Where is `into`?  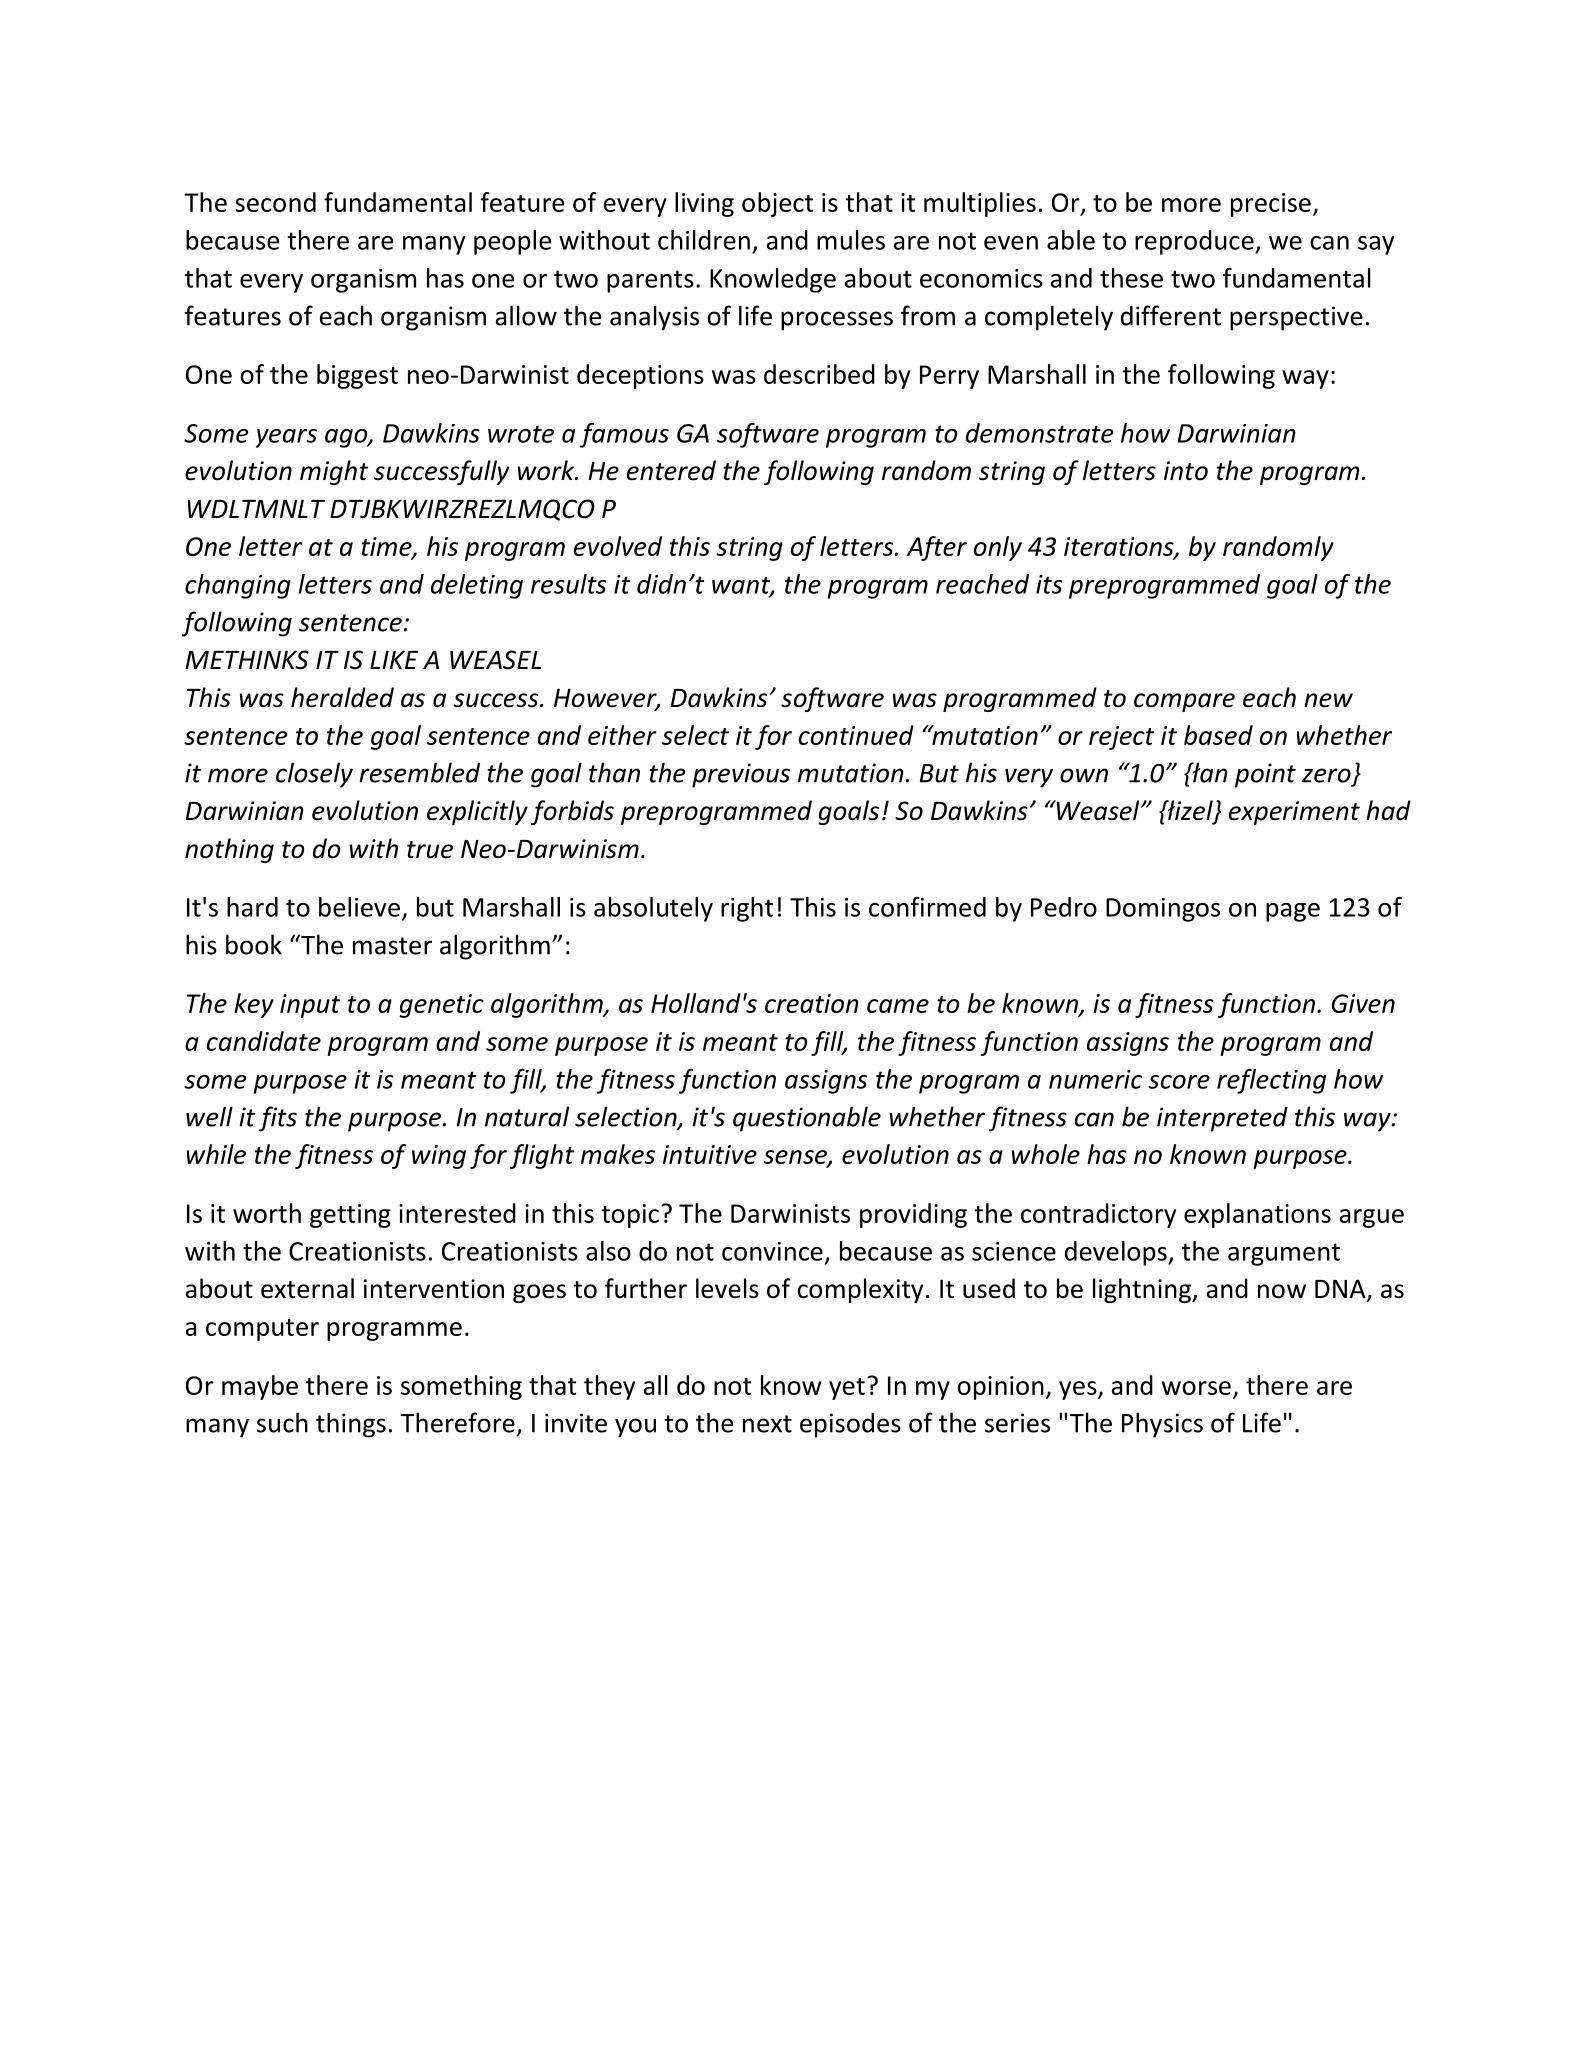
into is located at coordinates (1186, 471).
